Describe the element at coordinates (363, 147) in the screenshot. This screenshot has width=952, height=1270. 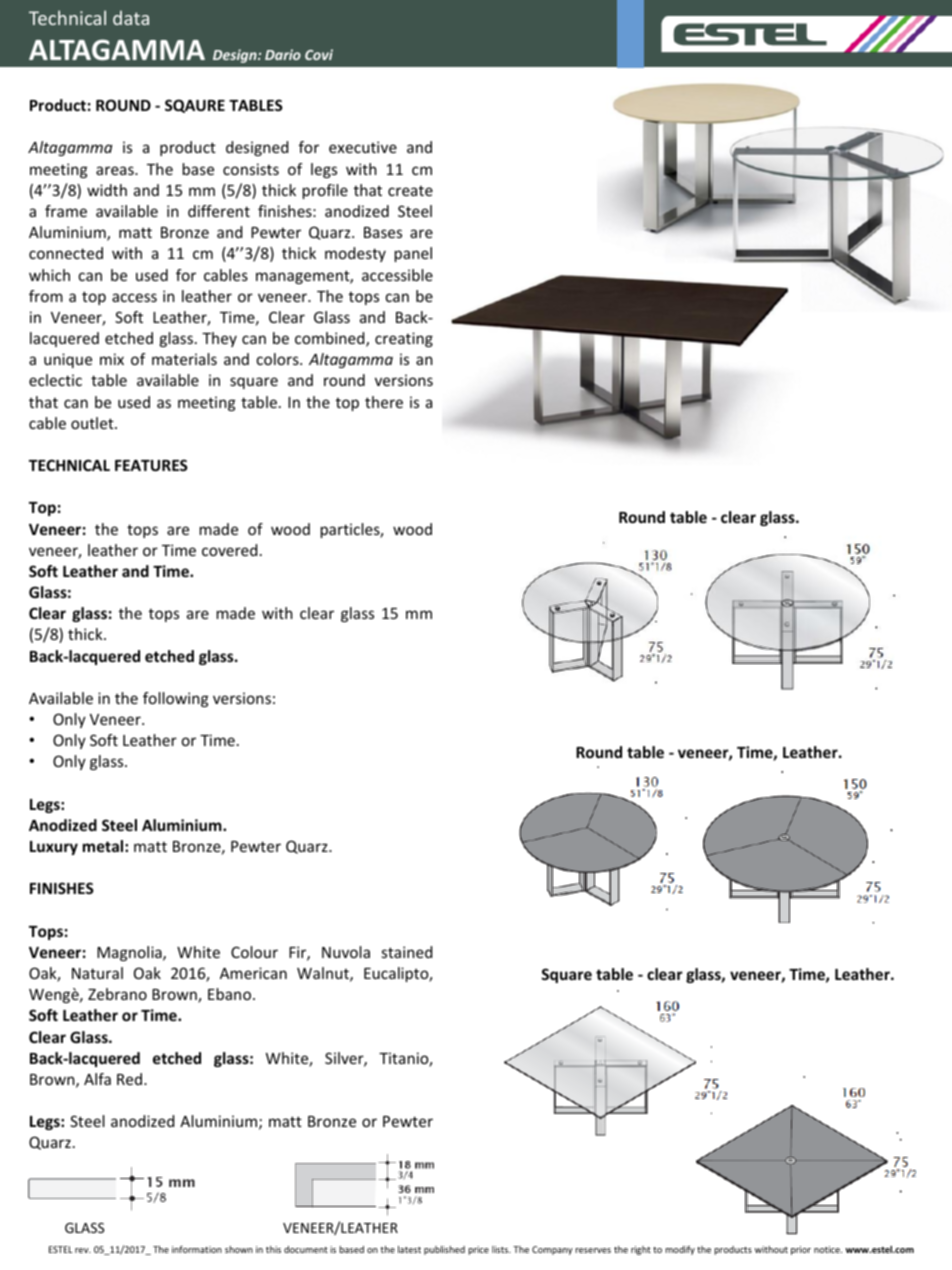
I see `executive` at that location.
